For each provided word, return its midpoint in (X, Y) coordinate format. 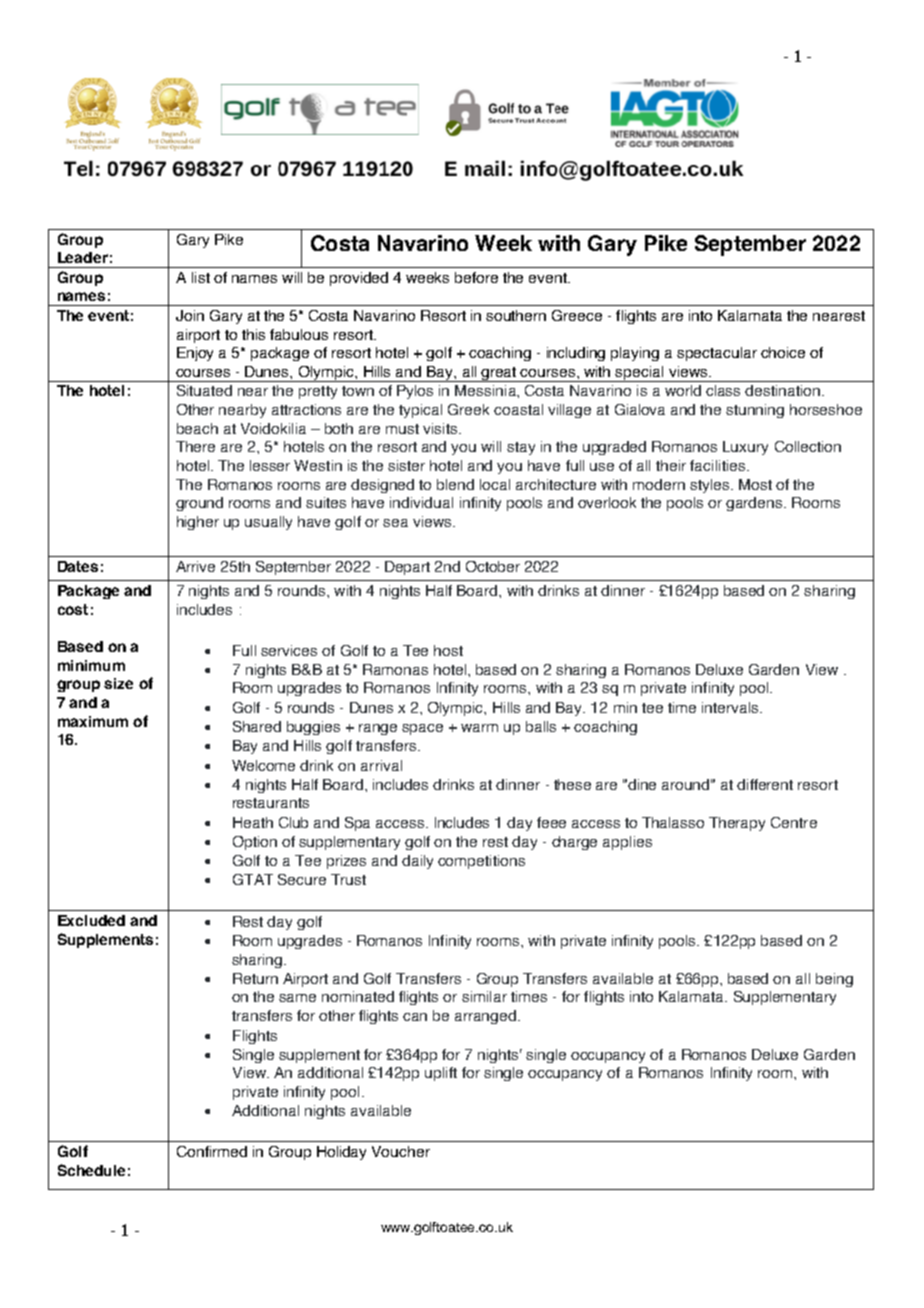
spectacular (717, 354)
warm (479, 728)
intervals (731, 707)
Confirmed (212, 1151)
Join (190, 315)
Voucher (401, 1151)
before (476, 277)
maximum (93, 721)
